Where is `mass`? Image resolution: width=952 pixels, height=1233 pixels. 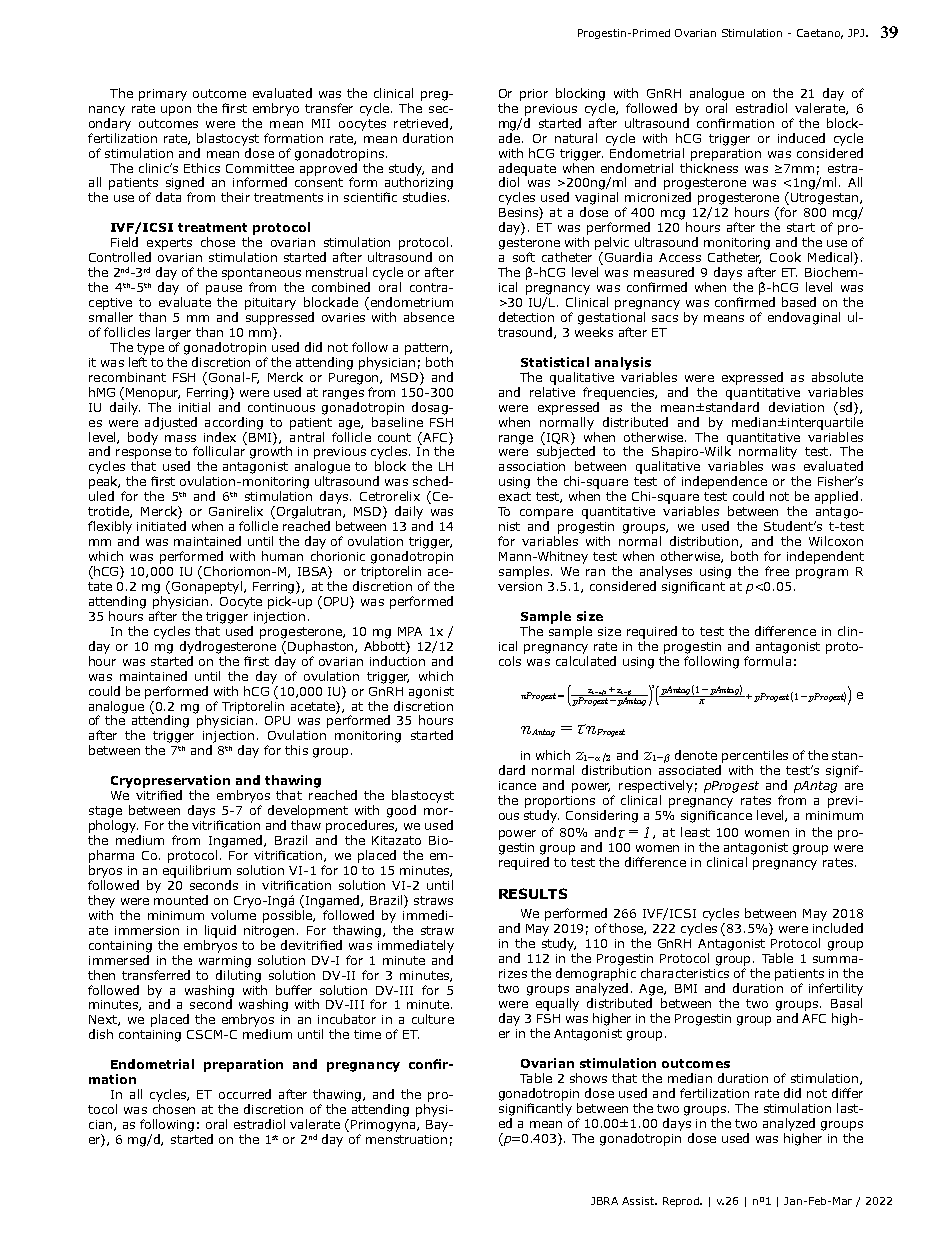
mass is located at coordinates (180, 438).
